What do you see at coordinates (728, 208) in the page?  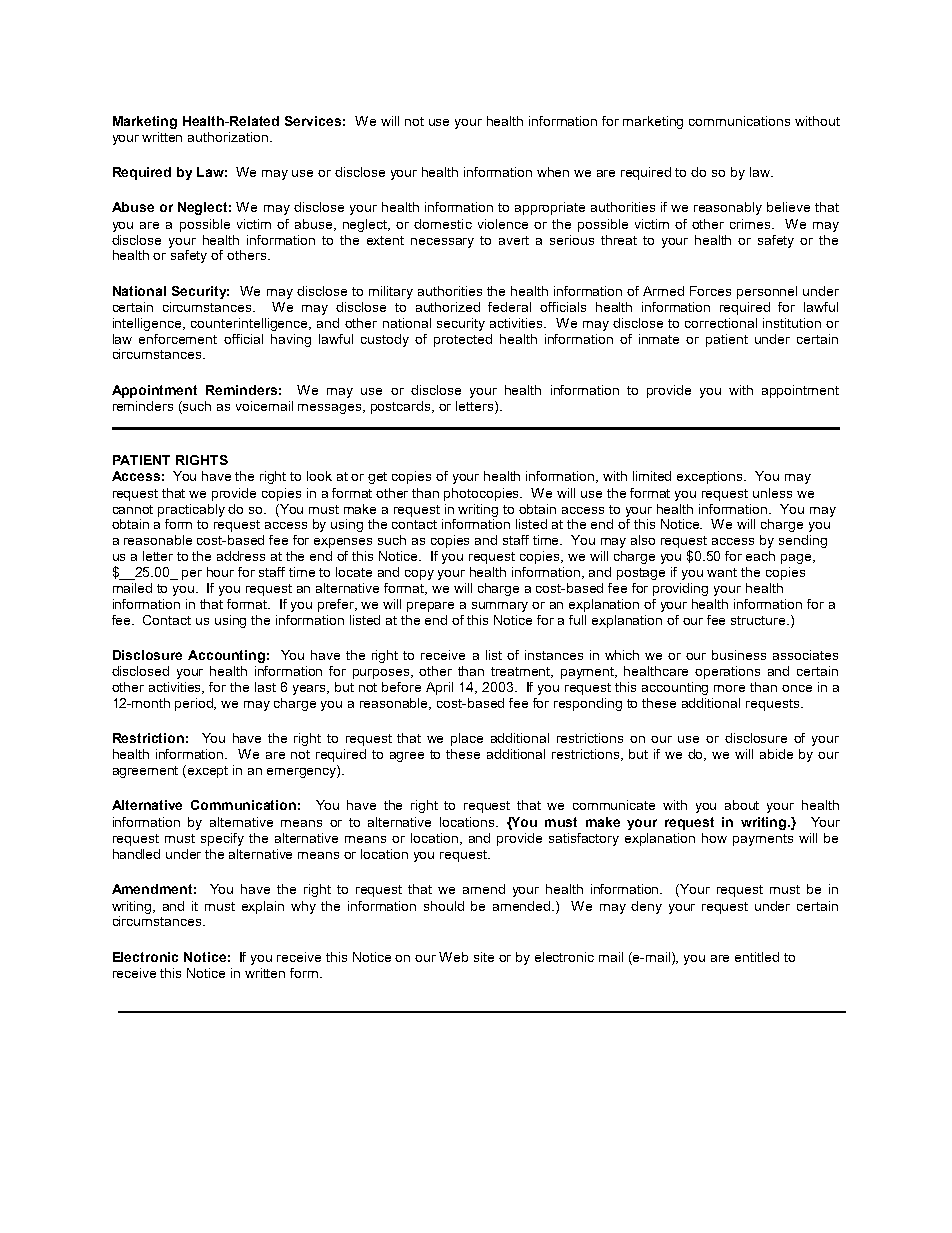 I see `reasonably` at bounding box center [728, 208].
